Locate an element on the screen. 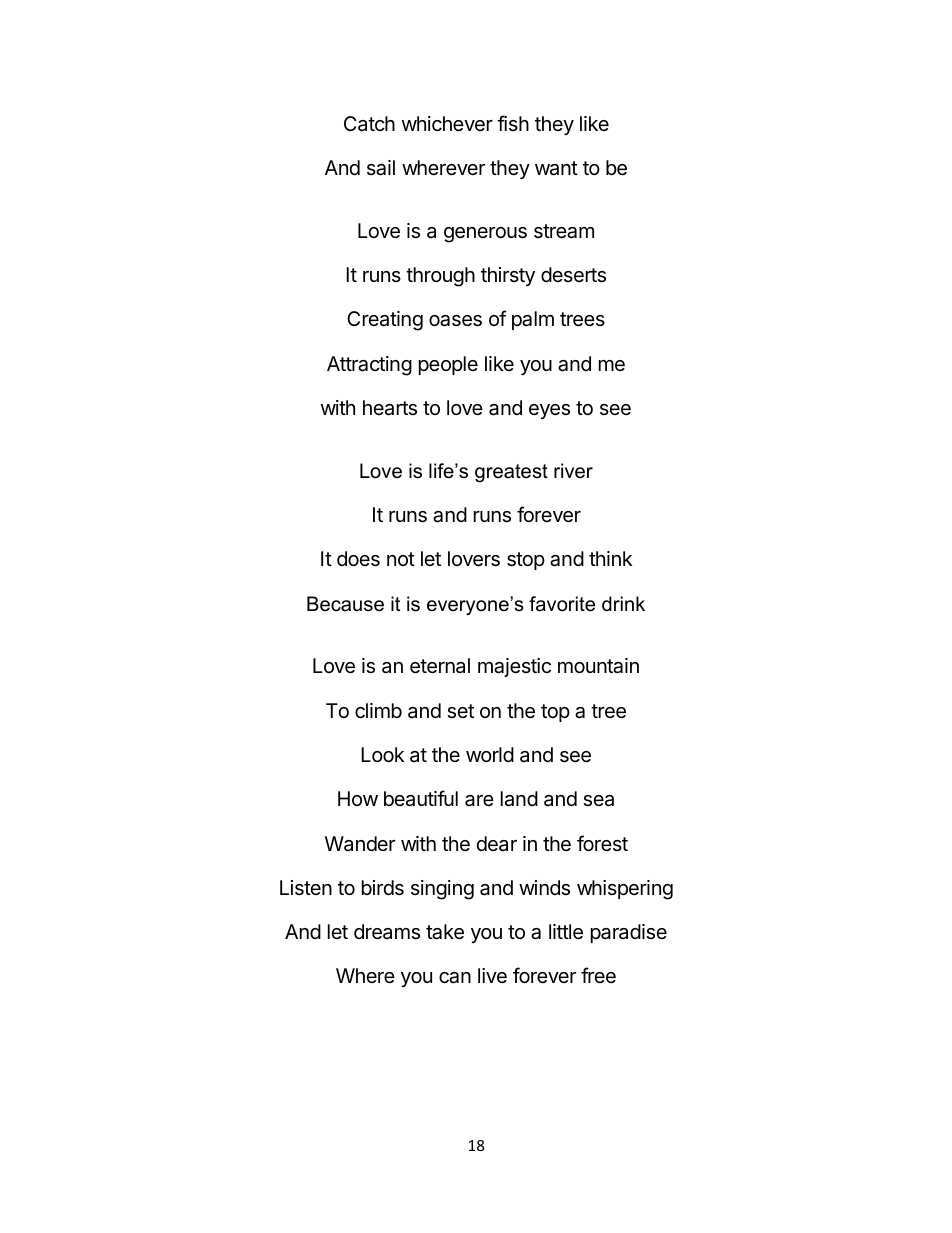 The width and height of the screenshot is (952, 1233). want is located at coordinates (556, 168).
